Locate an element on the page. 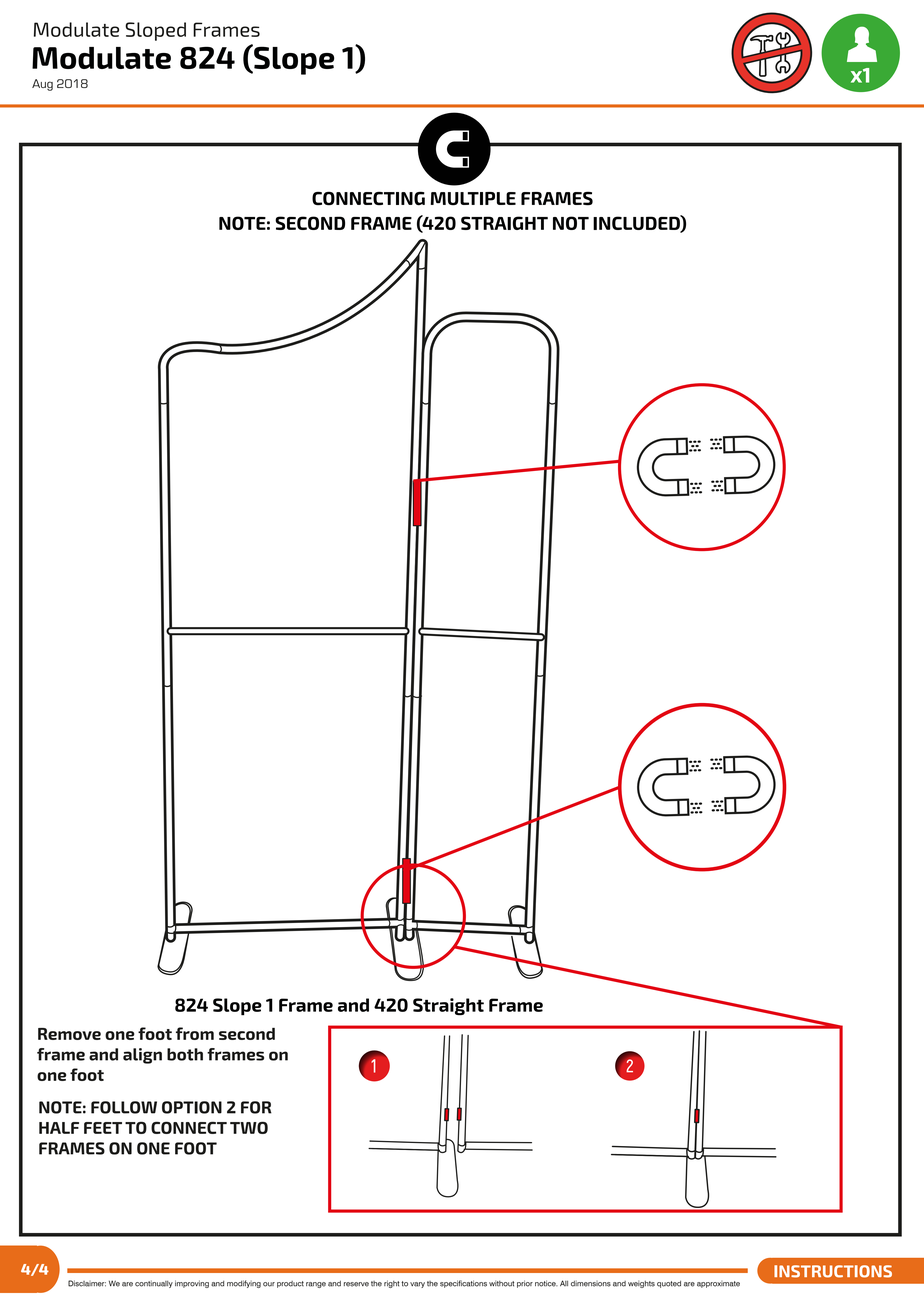 The height and width of the document is (1308, 924). continually is located at coordinates (154, 1284).
